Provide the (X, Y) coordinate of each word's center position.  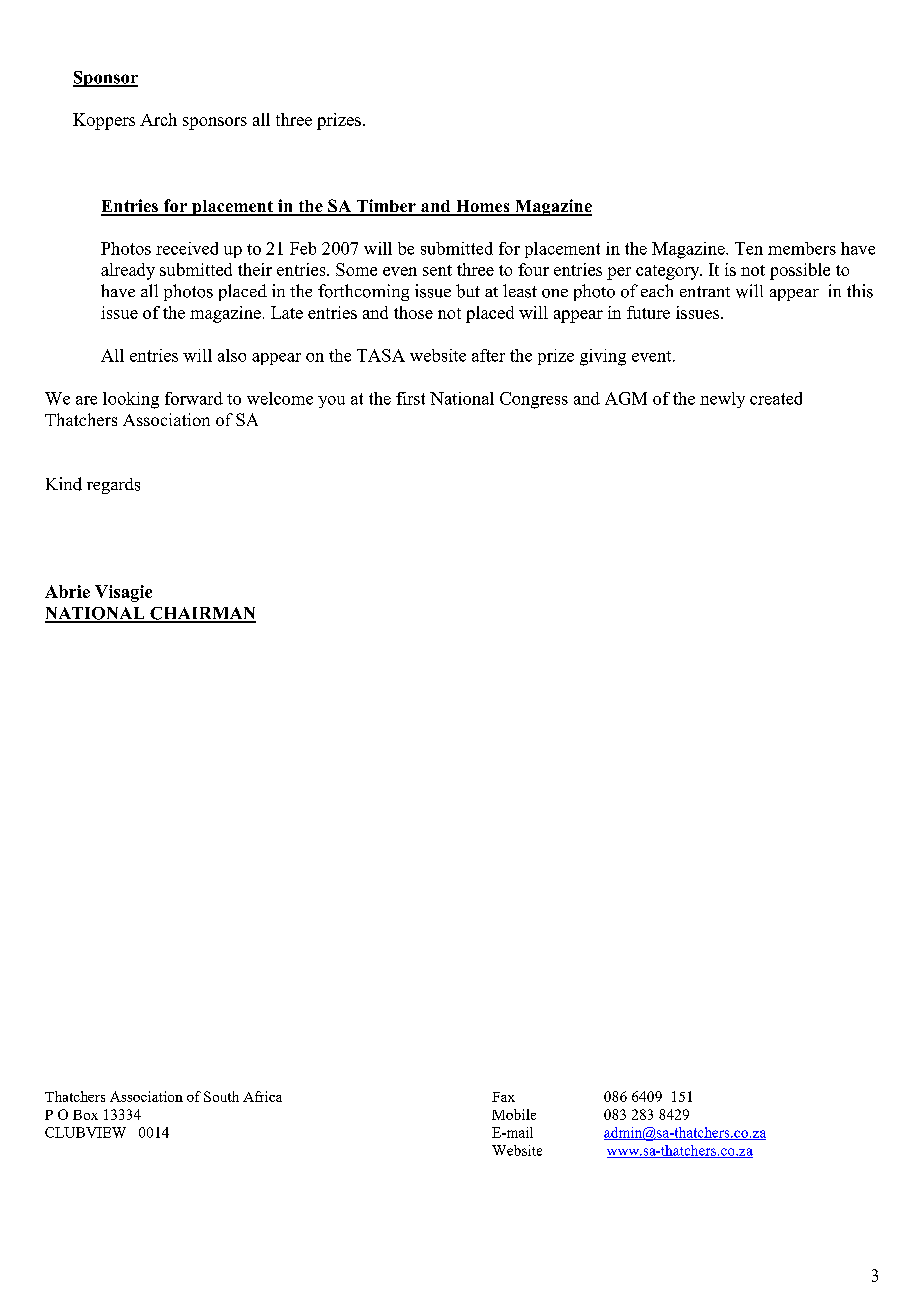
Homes (482, 207)
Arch (158, 119)
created (776, 398)
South (221, 1096)
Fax (503, 1097)
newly (722, 400)
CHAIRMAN (202, 614)
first (410, 398)
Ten (749, 248)
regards (113, 486)
